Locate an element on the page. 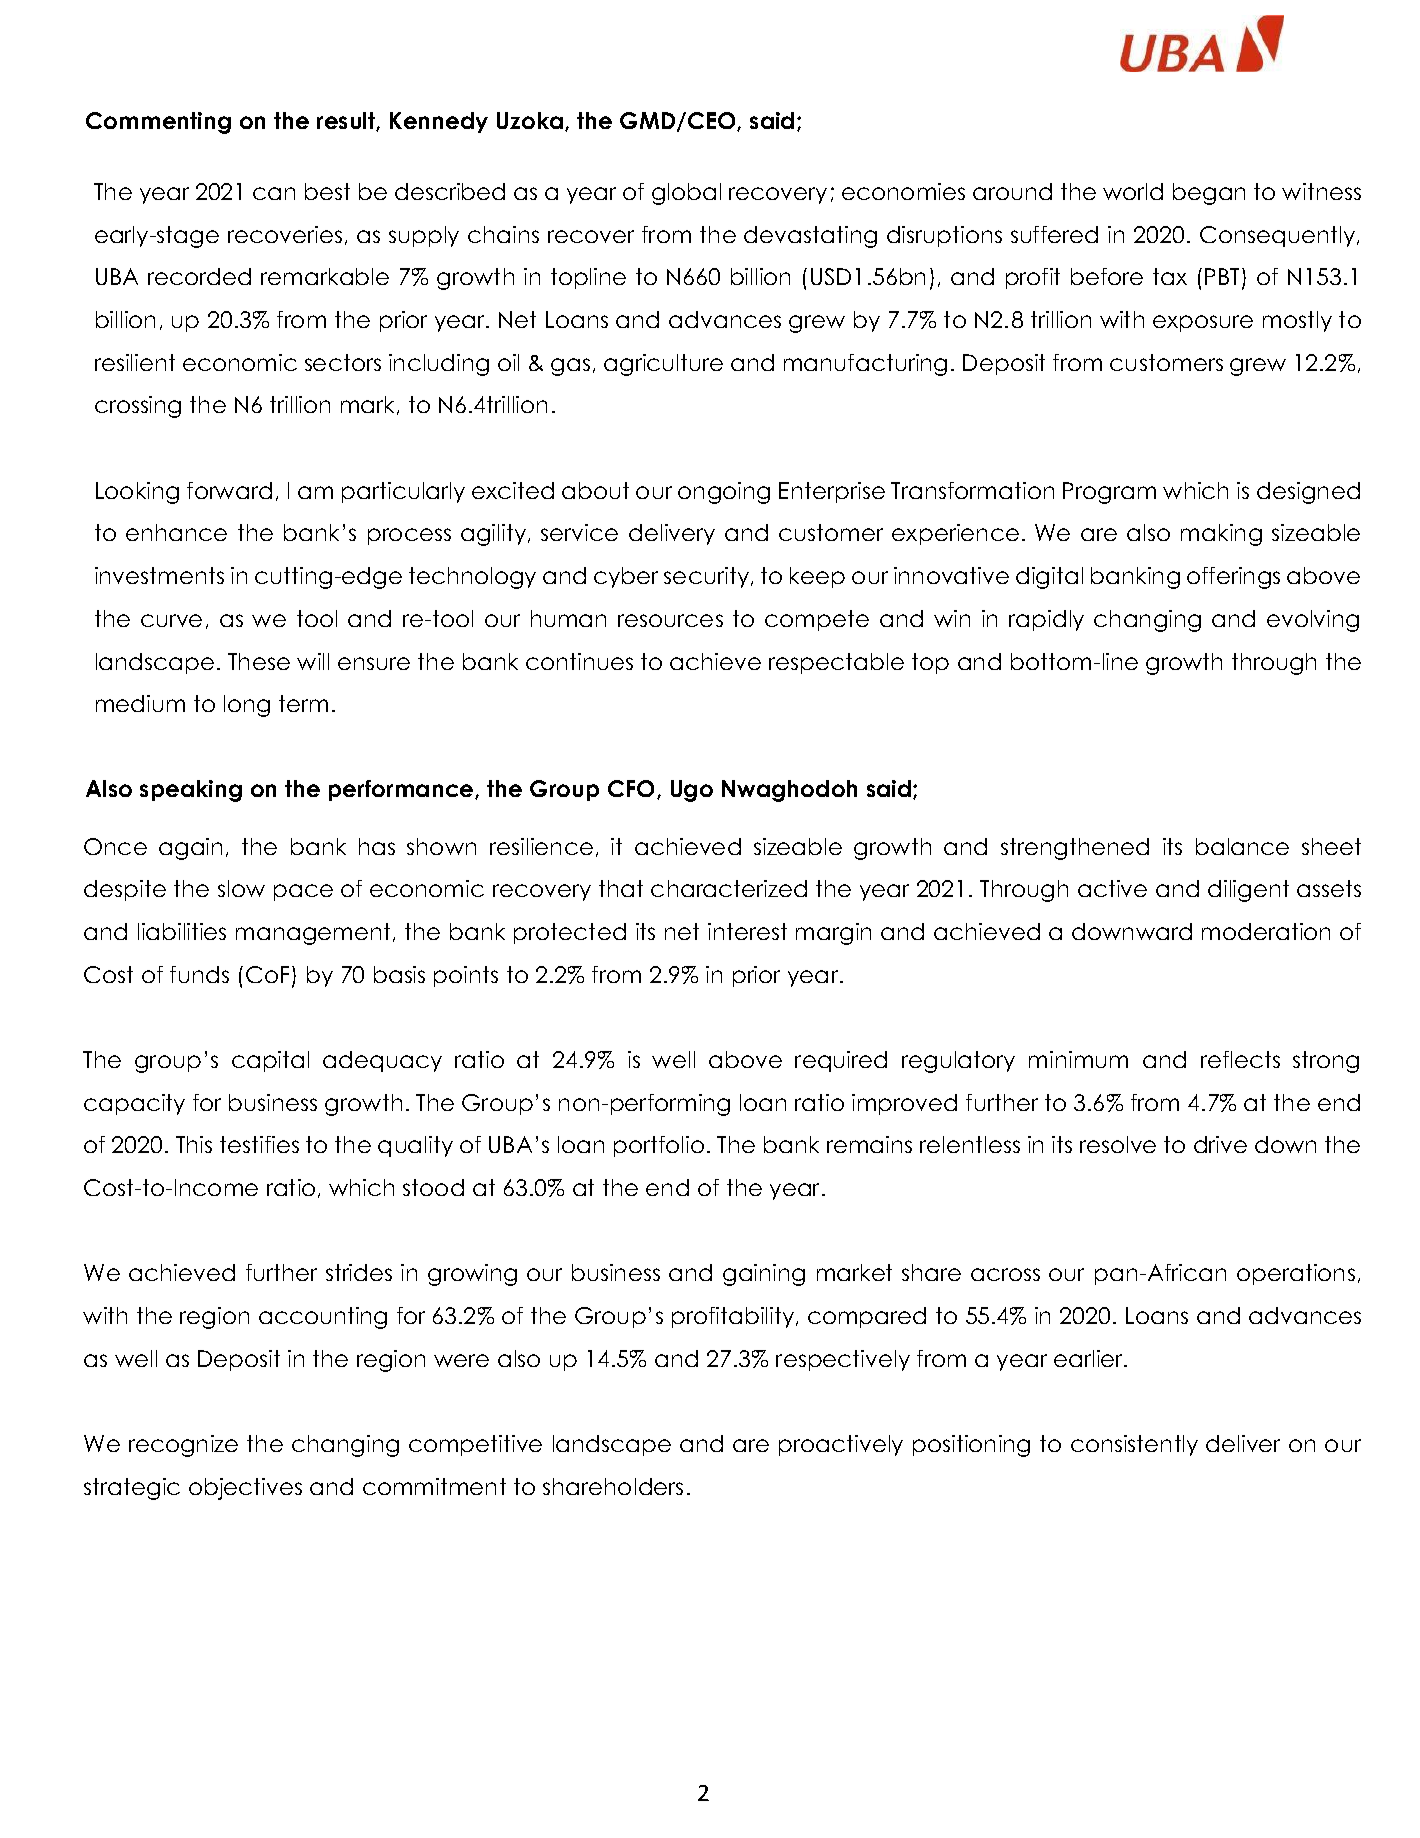 The image size is (1420, 1838). reflects is located at coordinates (1240, 1059).
